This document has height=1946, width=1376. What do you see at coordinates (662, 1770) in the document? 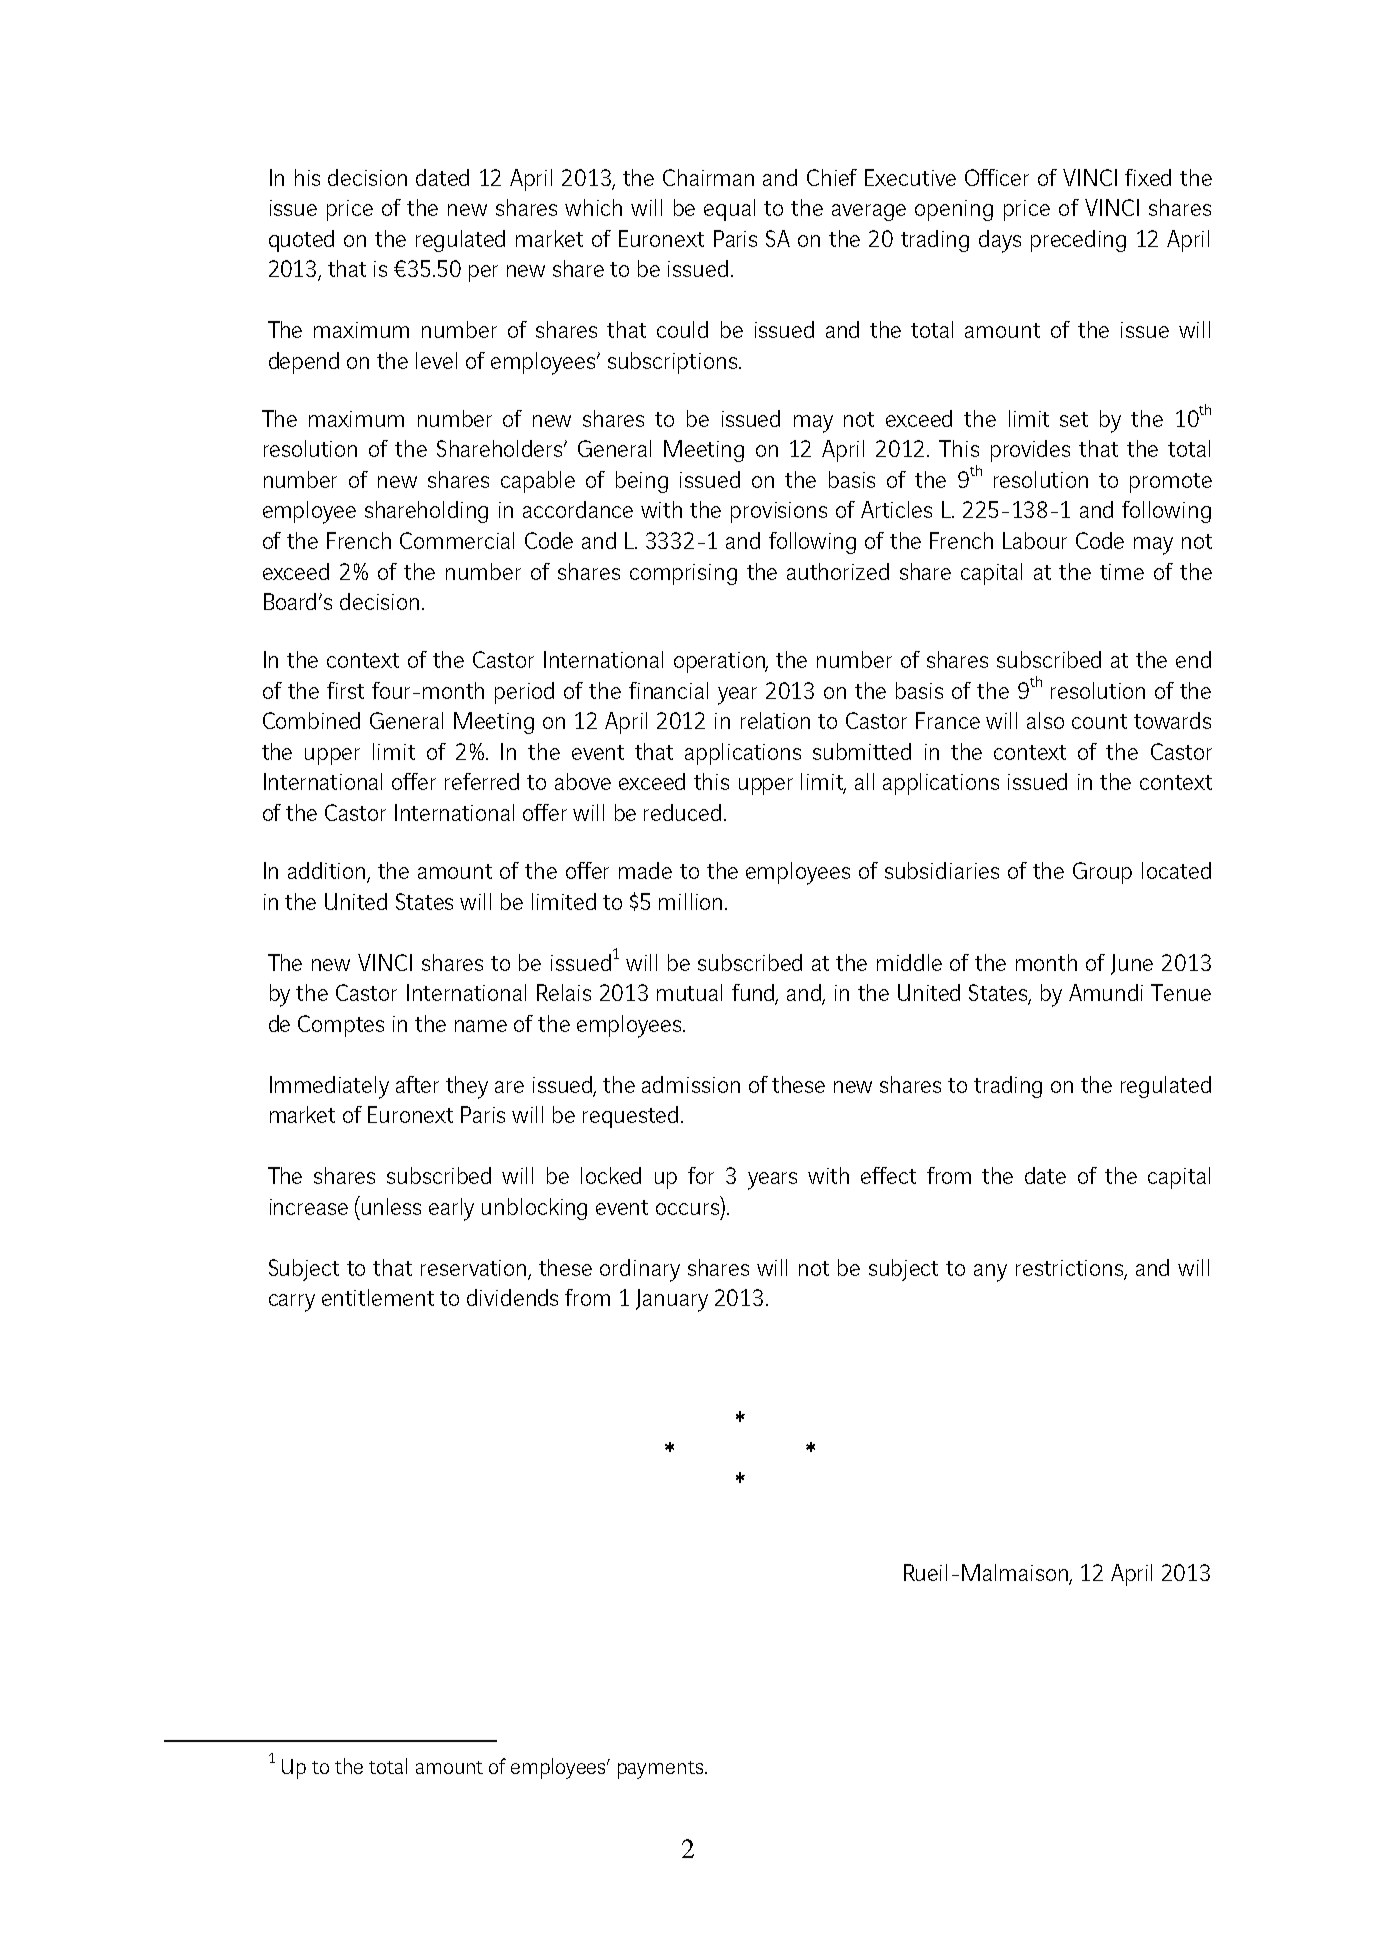
I see `payments` at bounding box center [662, 1770].
